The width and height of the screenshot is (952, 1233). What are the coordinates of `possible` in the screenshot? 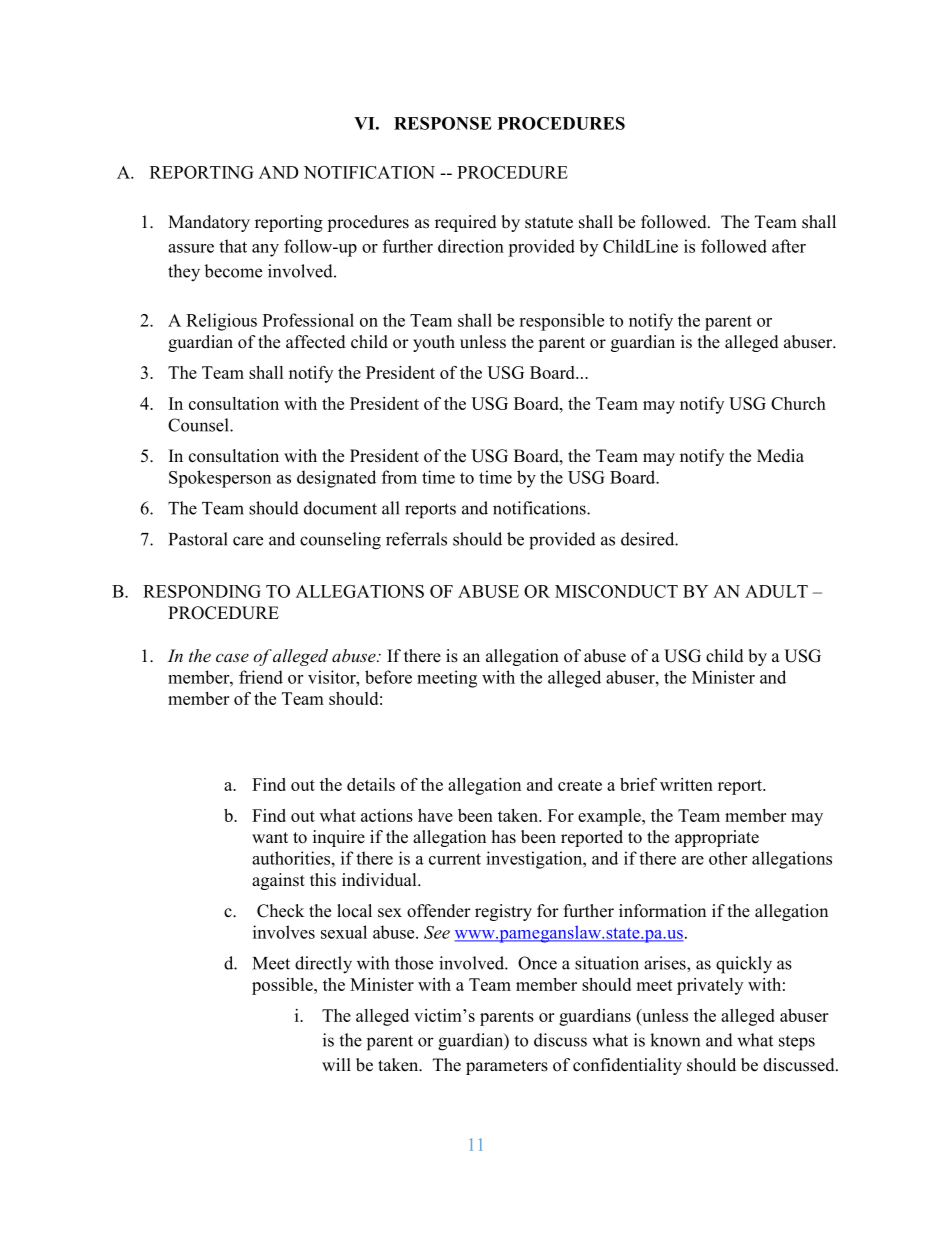 It's located at (283, 986).
